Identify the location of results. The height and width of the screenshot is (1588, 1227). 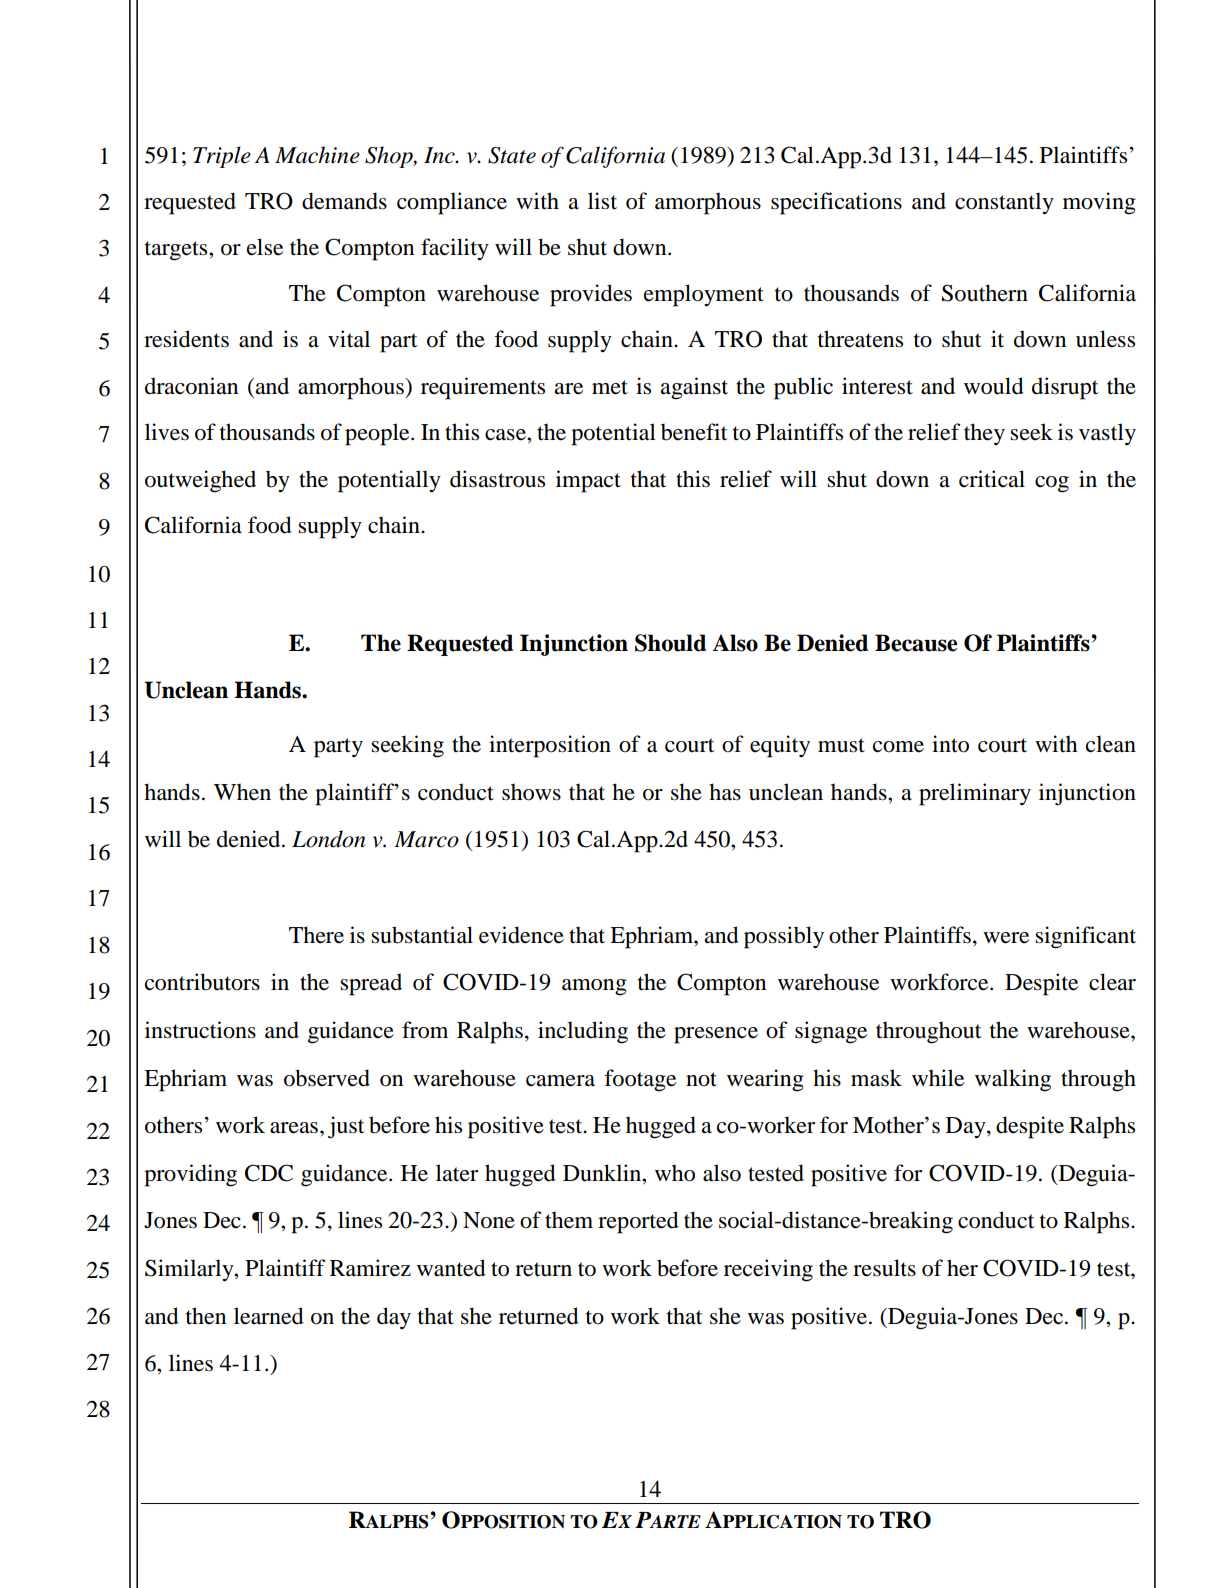
(884, 1268).
